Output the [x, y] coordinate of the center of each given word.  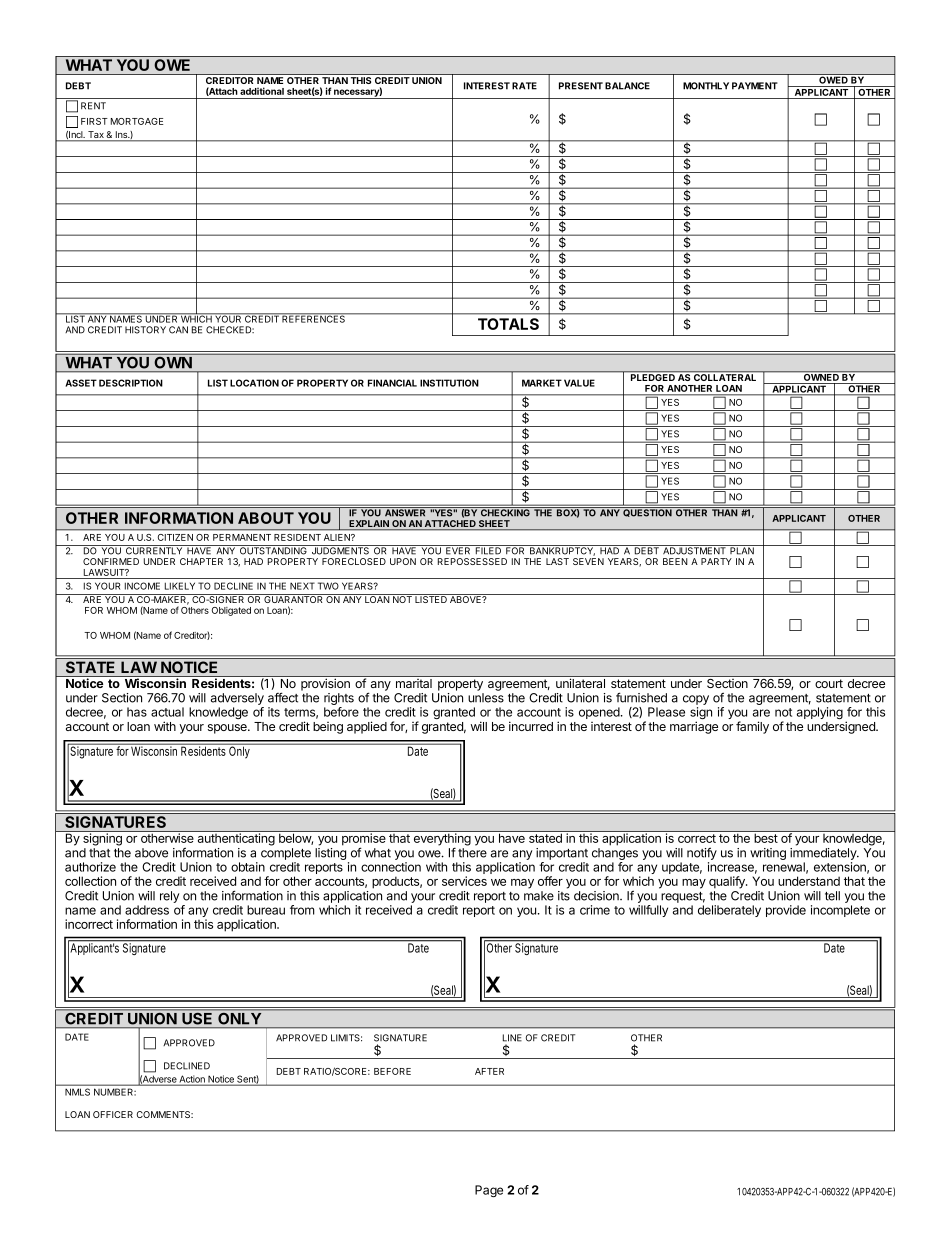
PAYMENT [755, 86]
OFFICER [113, 1114]
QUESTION [647, 512]
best [766, 838]
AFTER [489, 1071]
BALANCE [627, 86]
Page [489, 1191]
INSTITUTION [449, 383]
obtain [248, 867]
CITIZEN [175, 537]
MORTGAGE [137, 121]
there [472, 853]
